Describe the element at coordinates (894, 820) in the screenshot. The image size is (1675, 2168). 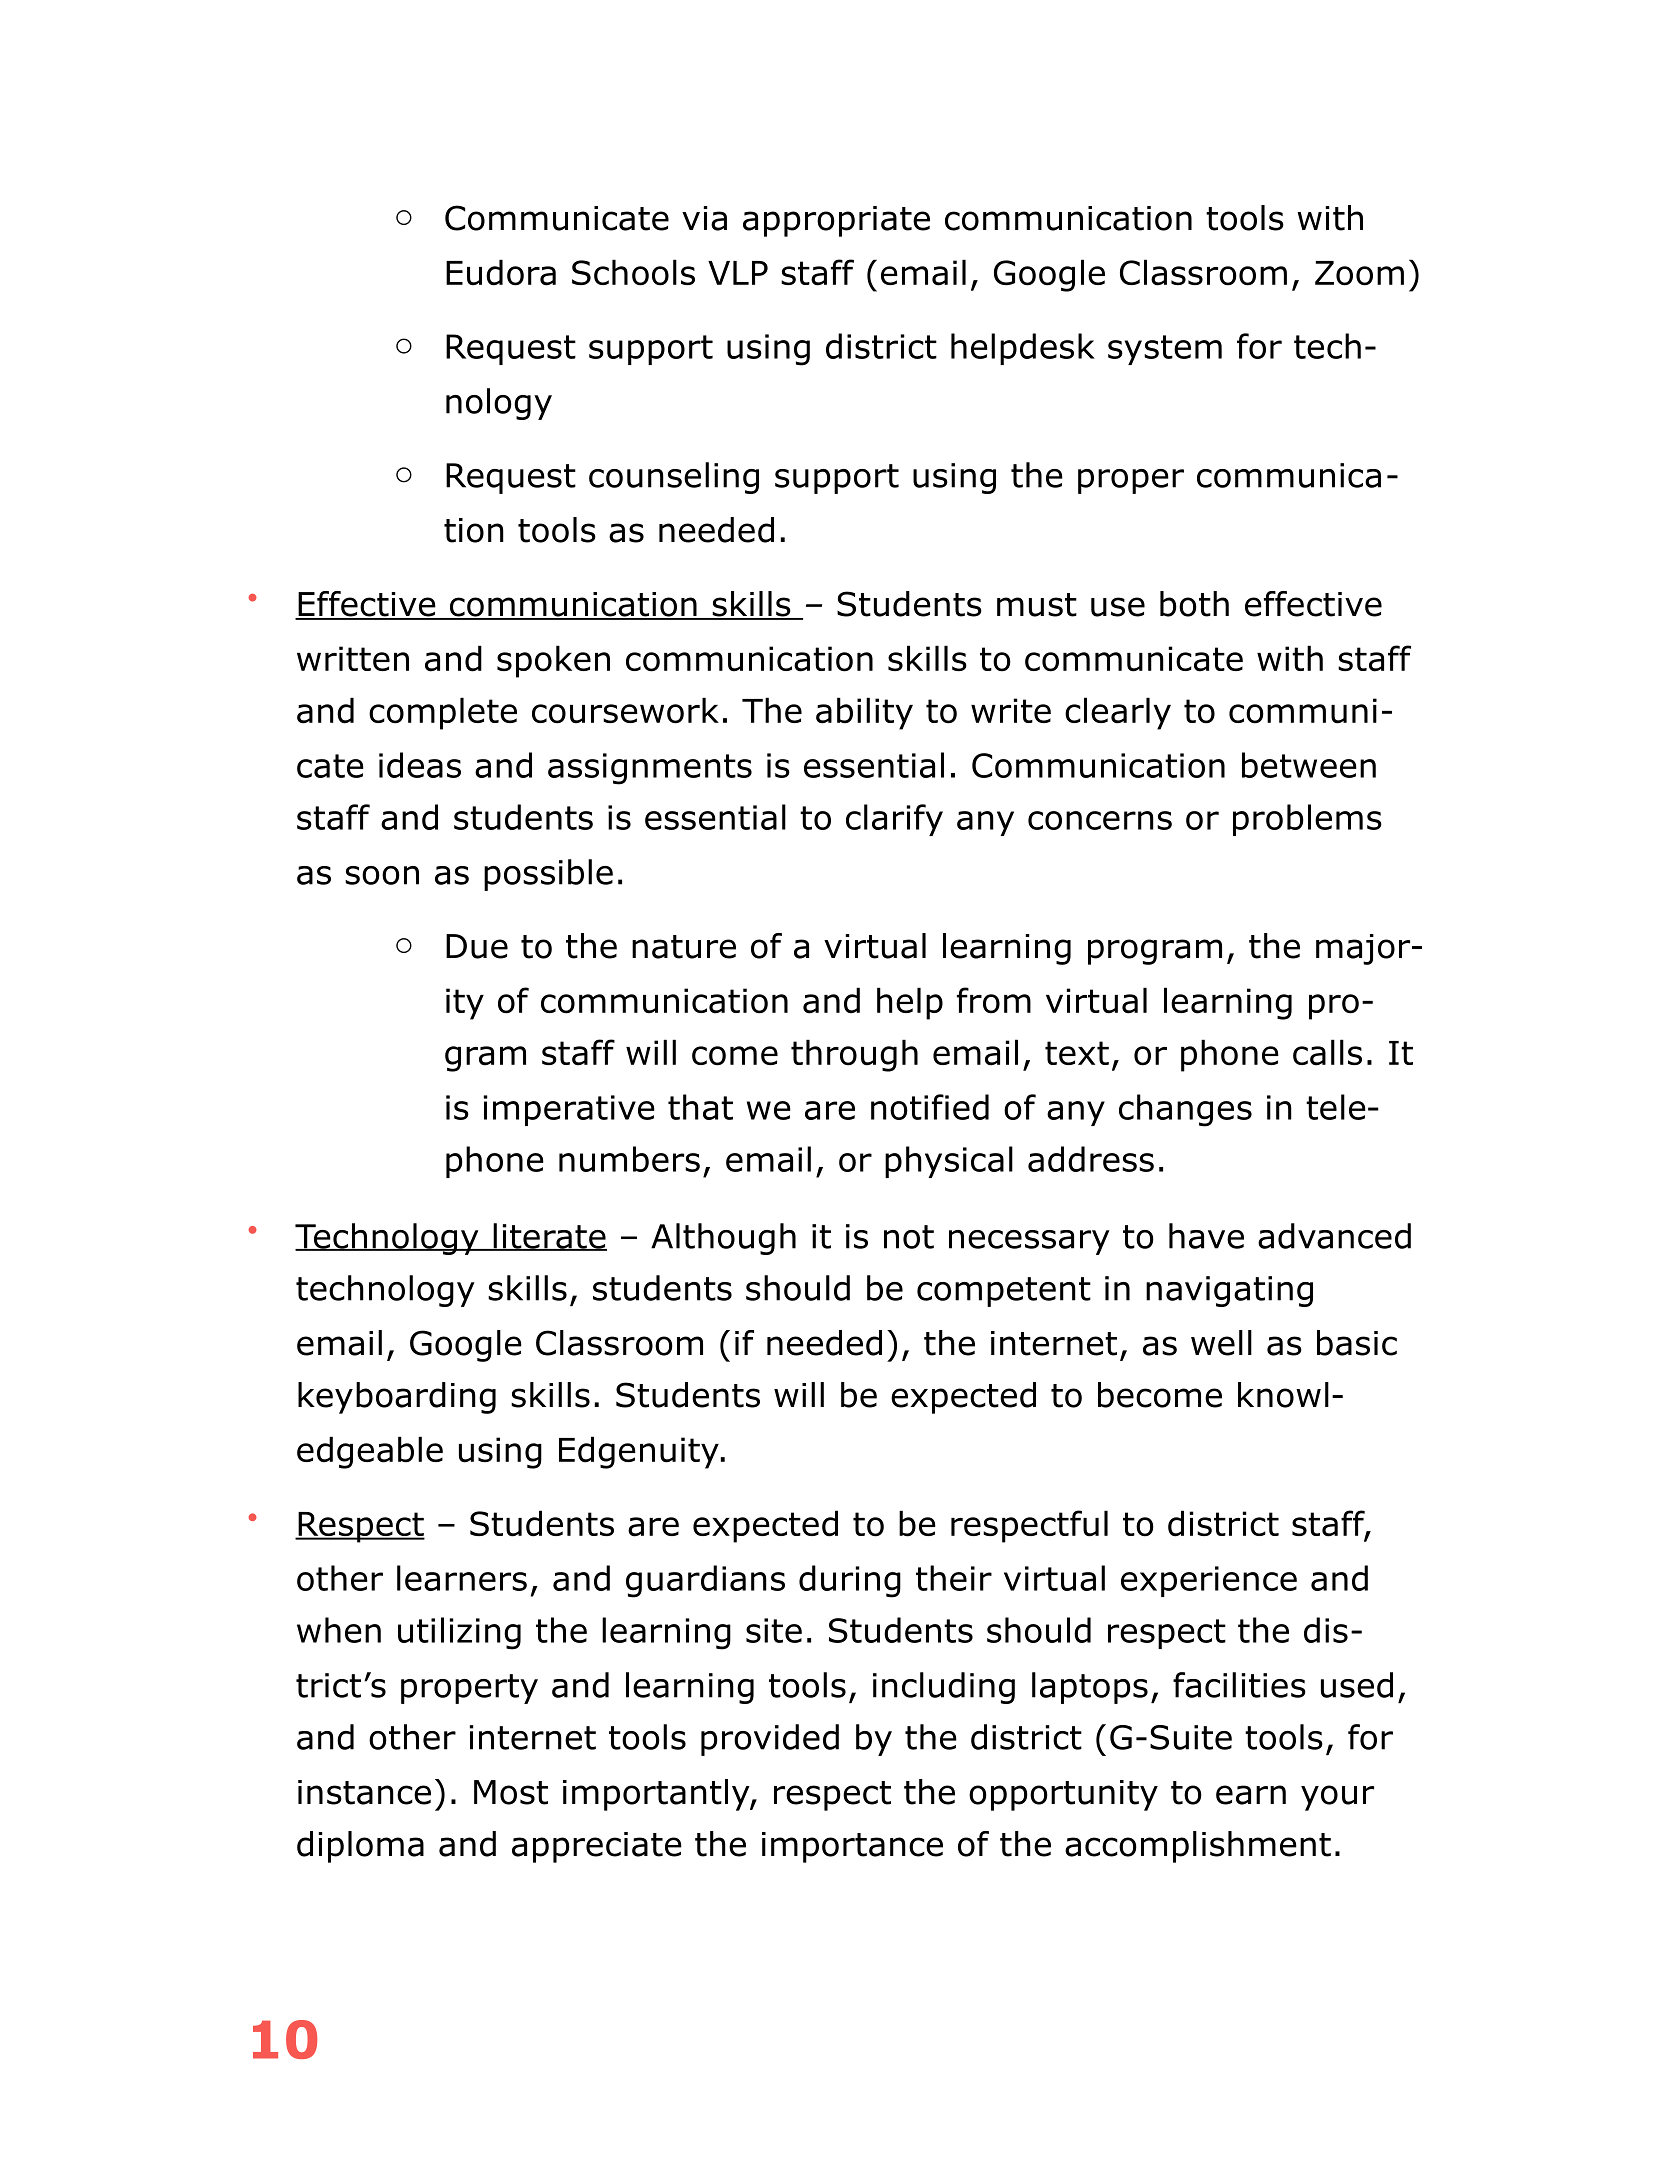
I see `clarify` at that location.
